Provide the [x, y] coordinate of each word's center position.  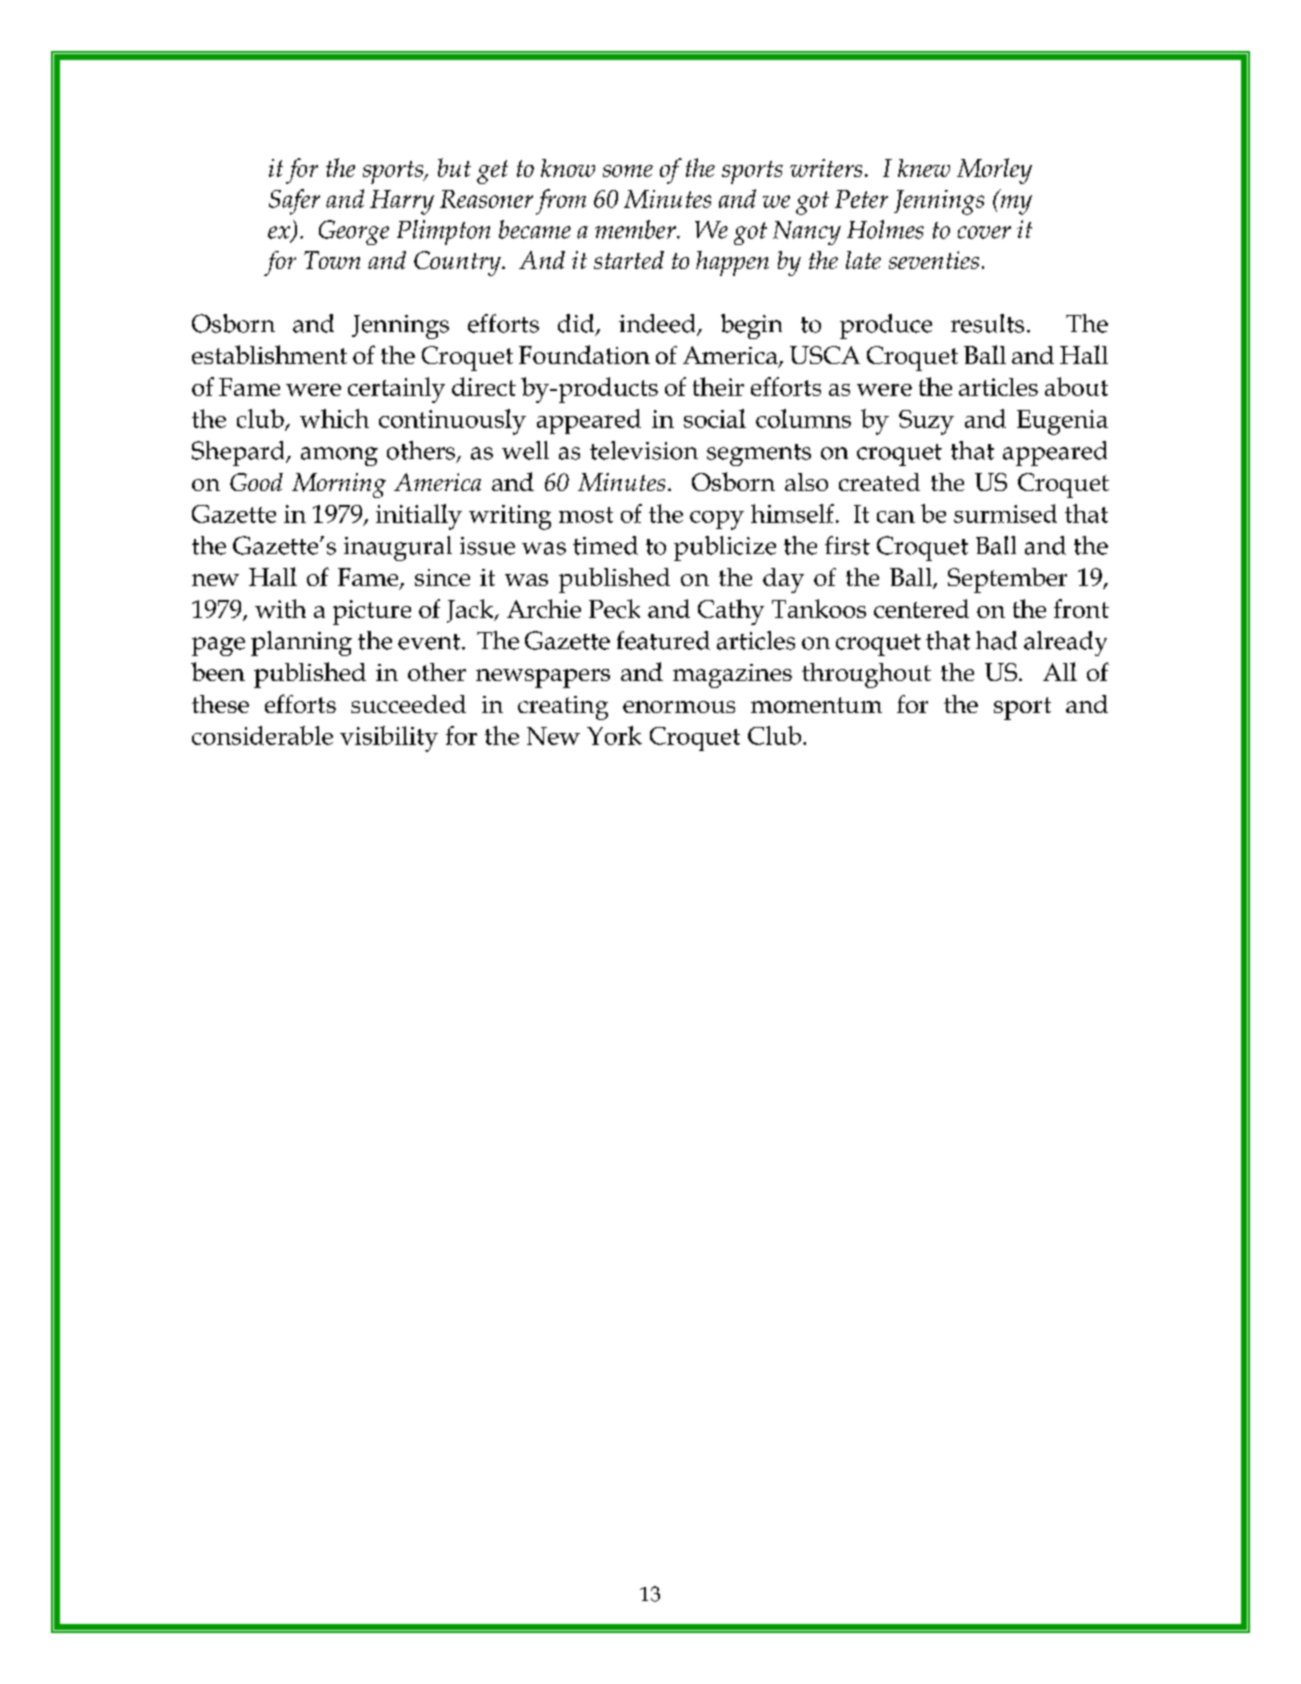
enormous [679, 707]
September [1007, 580]
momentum [816, 705]
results [987, 323]
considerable [262, 735]
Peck [614, 608]
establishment [269, 354]
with [280, 608]
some [628, 171]
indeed [658, 324]
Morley [994, 171]
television [644, 450]
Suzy [926, 422]
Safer [294, 202]
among [339, 456]
